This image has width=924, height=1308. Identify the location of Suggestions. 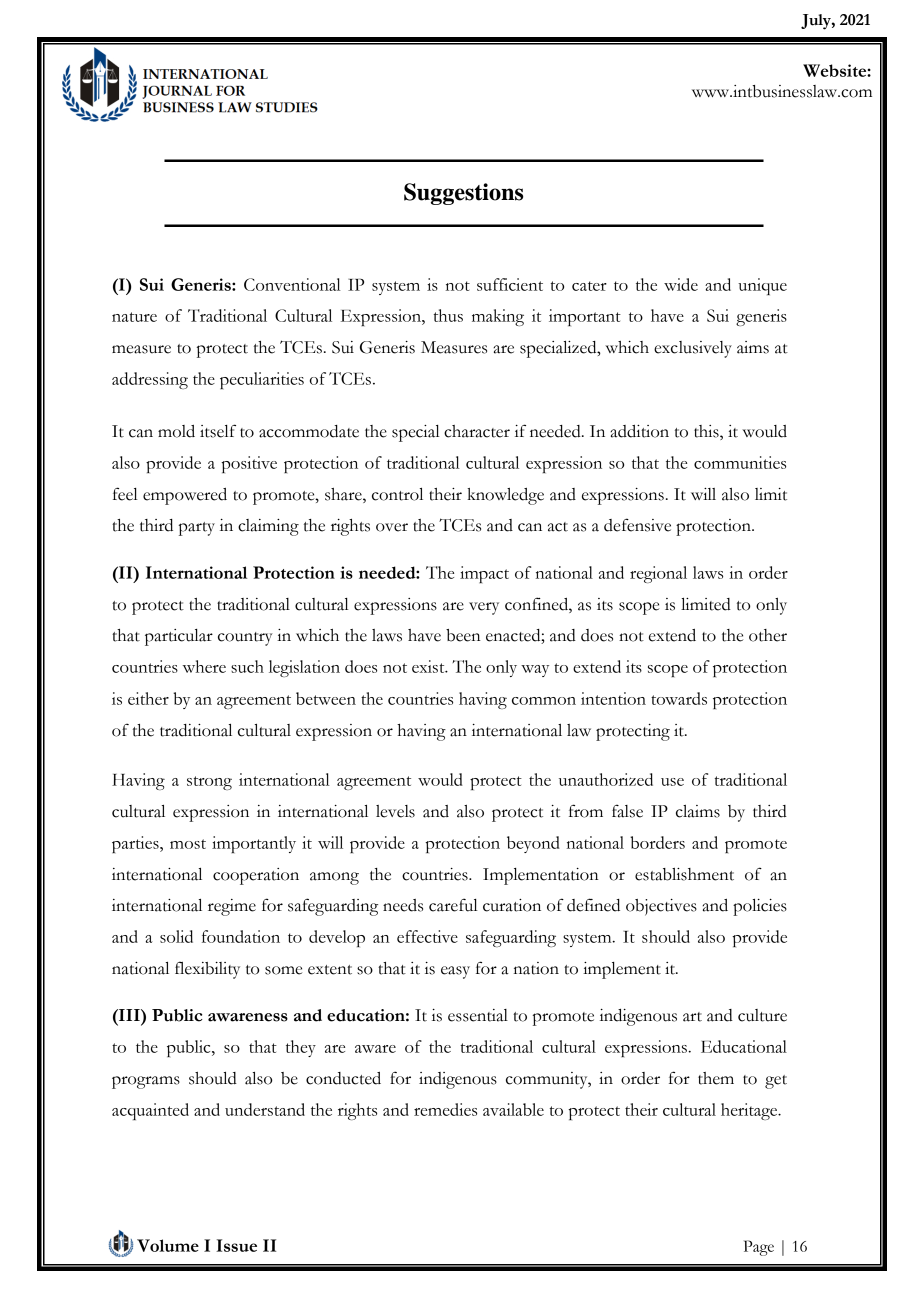
(463, 194).
